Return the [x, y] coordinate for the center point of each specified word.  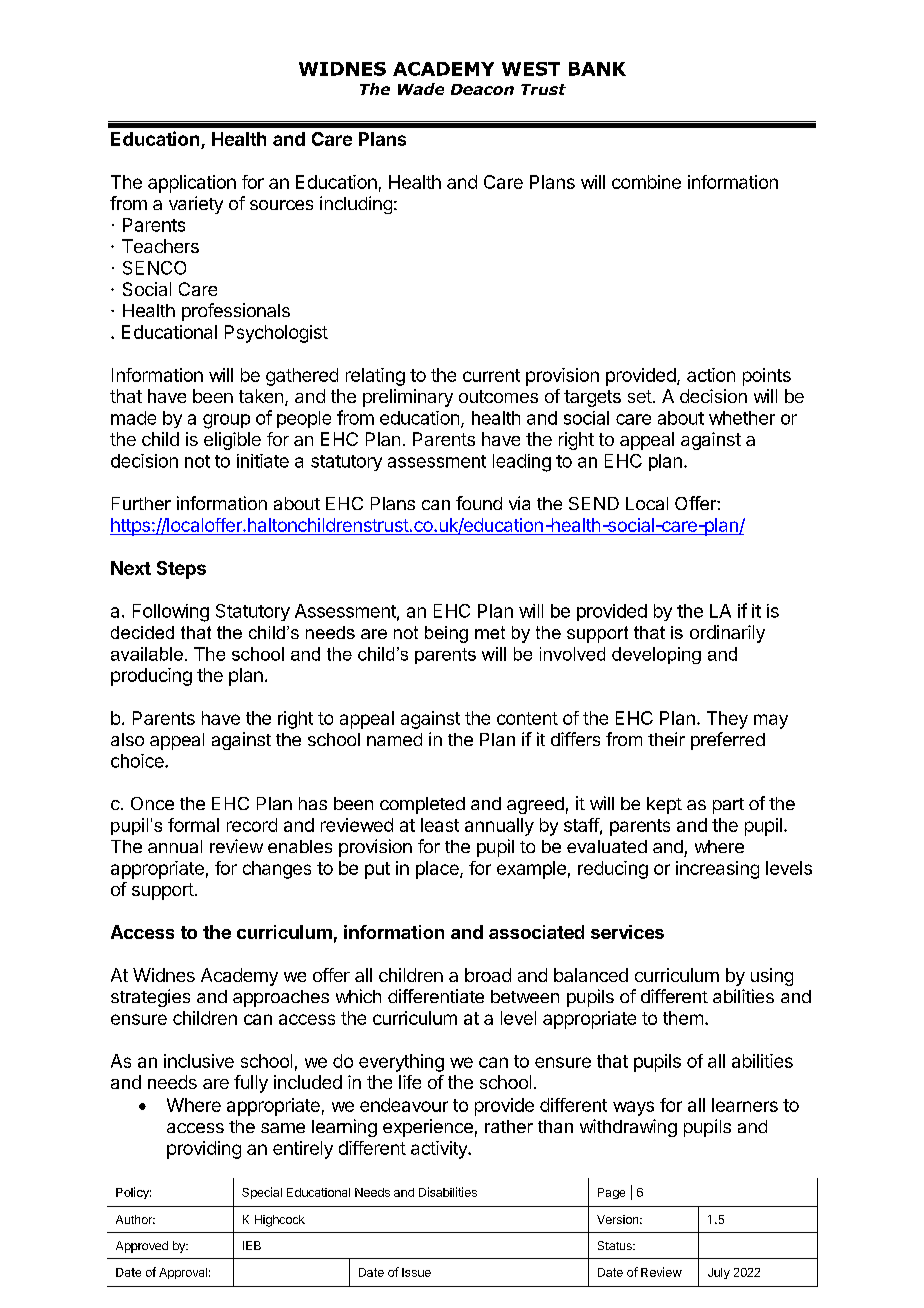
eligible [232, 441]
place [438, 870]
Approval [183, 1273]
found [479, 503]
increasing [717, 870]
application [192, 184]
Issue [416, 1272]
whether [742, 418]
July [719, 1273]
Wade [421, 89]
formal [193, 825]
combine [646, 182]
